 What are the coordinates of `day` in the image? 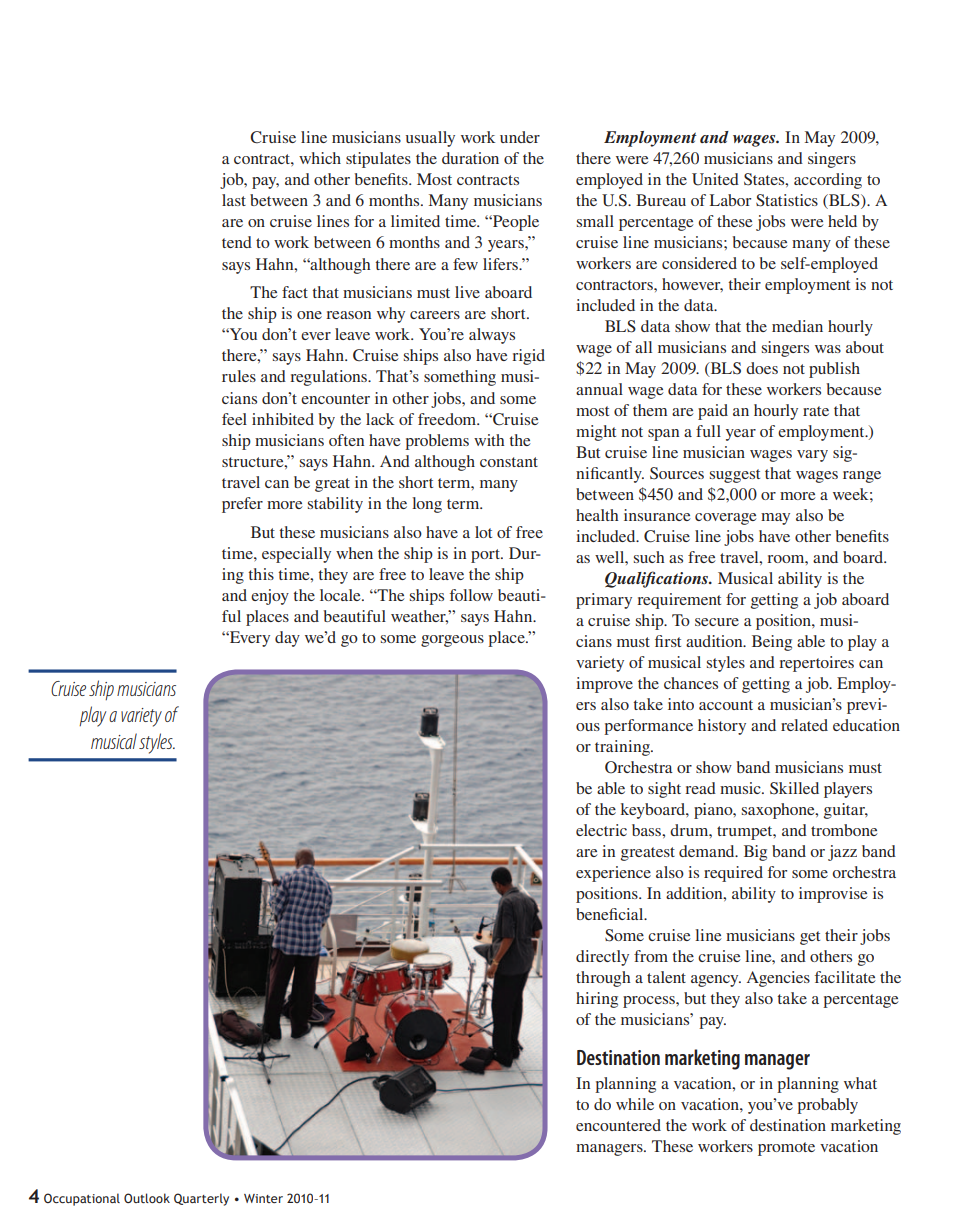 It's located at (287, 639).
